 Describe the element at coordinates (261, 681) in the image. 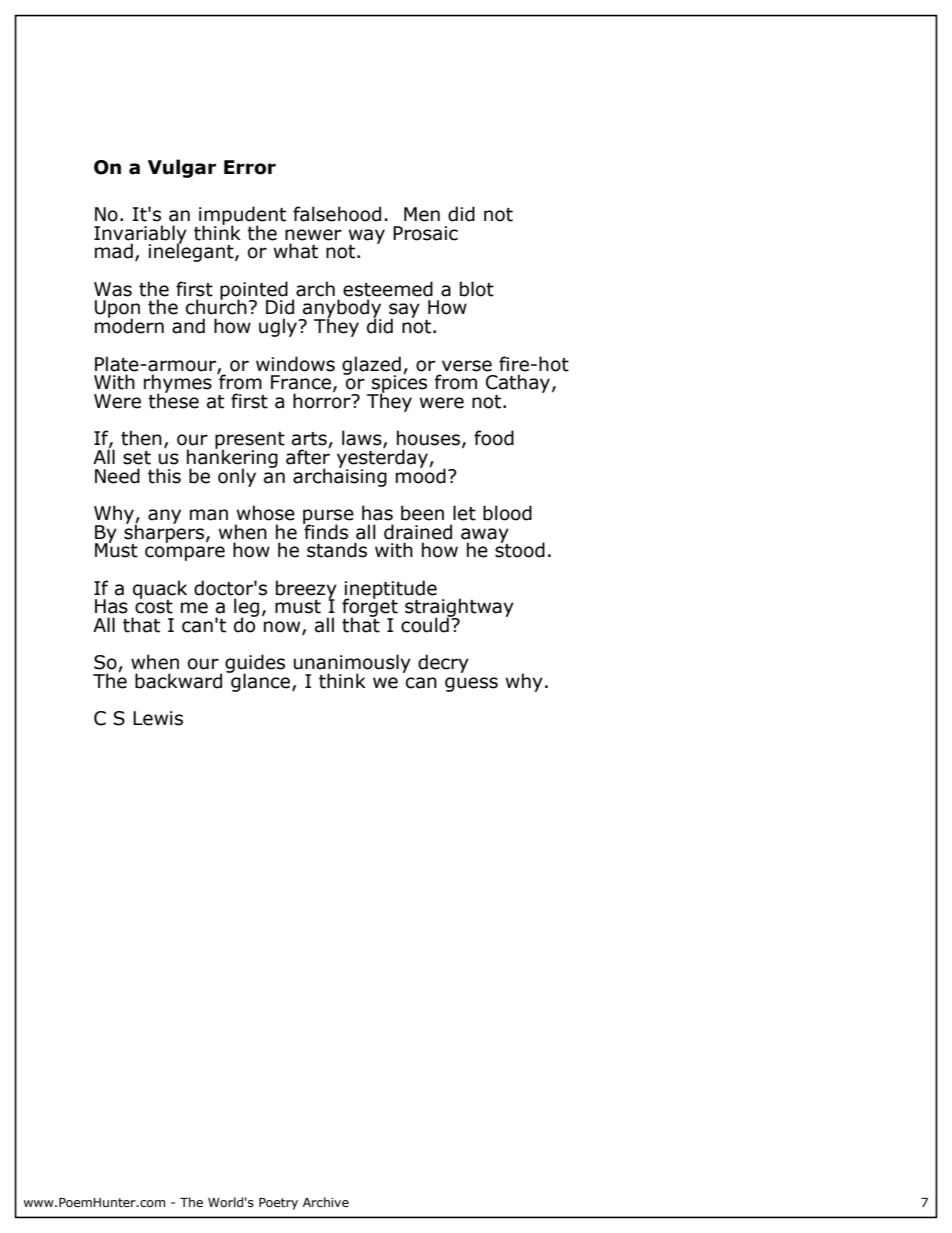

I see `glance` at that location.
